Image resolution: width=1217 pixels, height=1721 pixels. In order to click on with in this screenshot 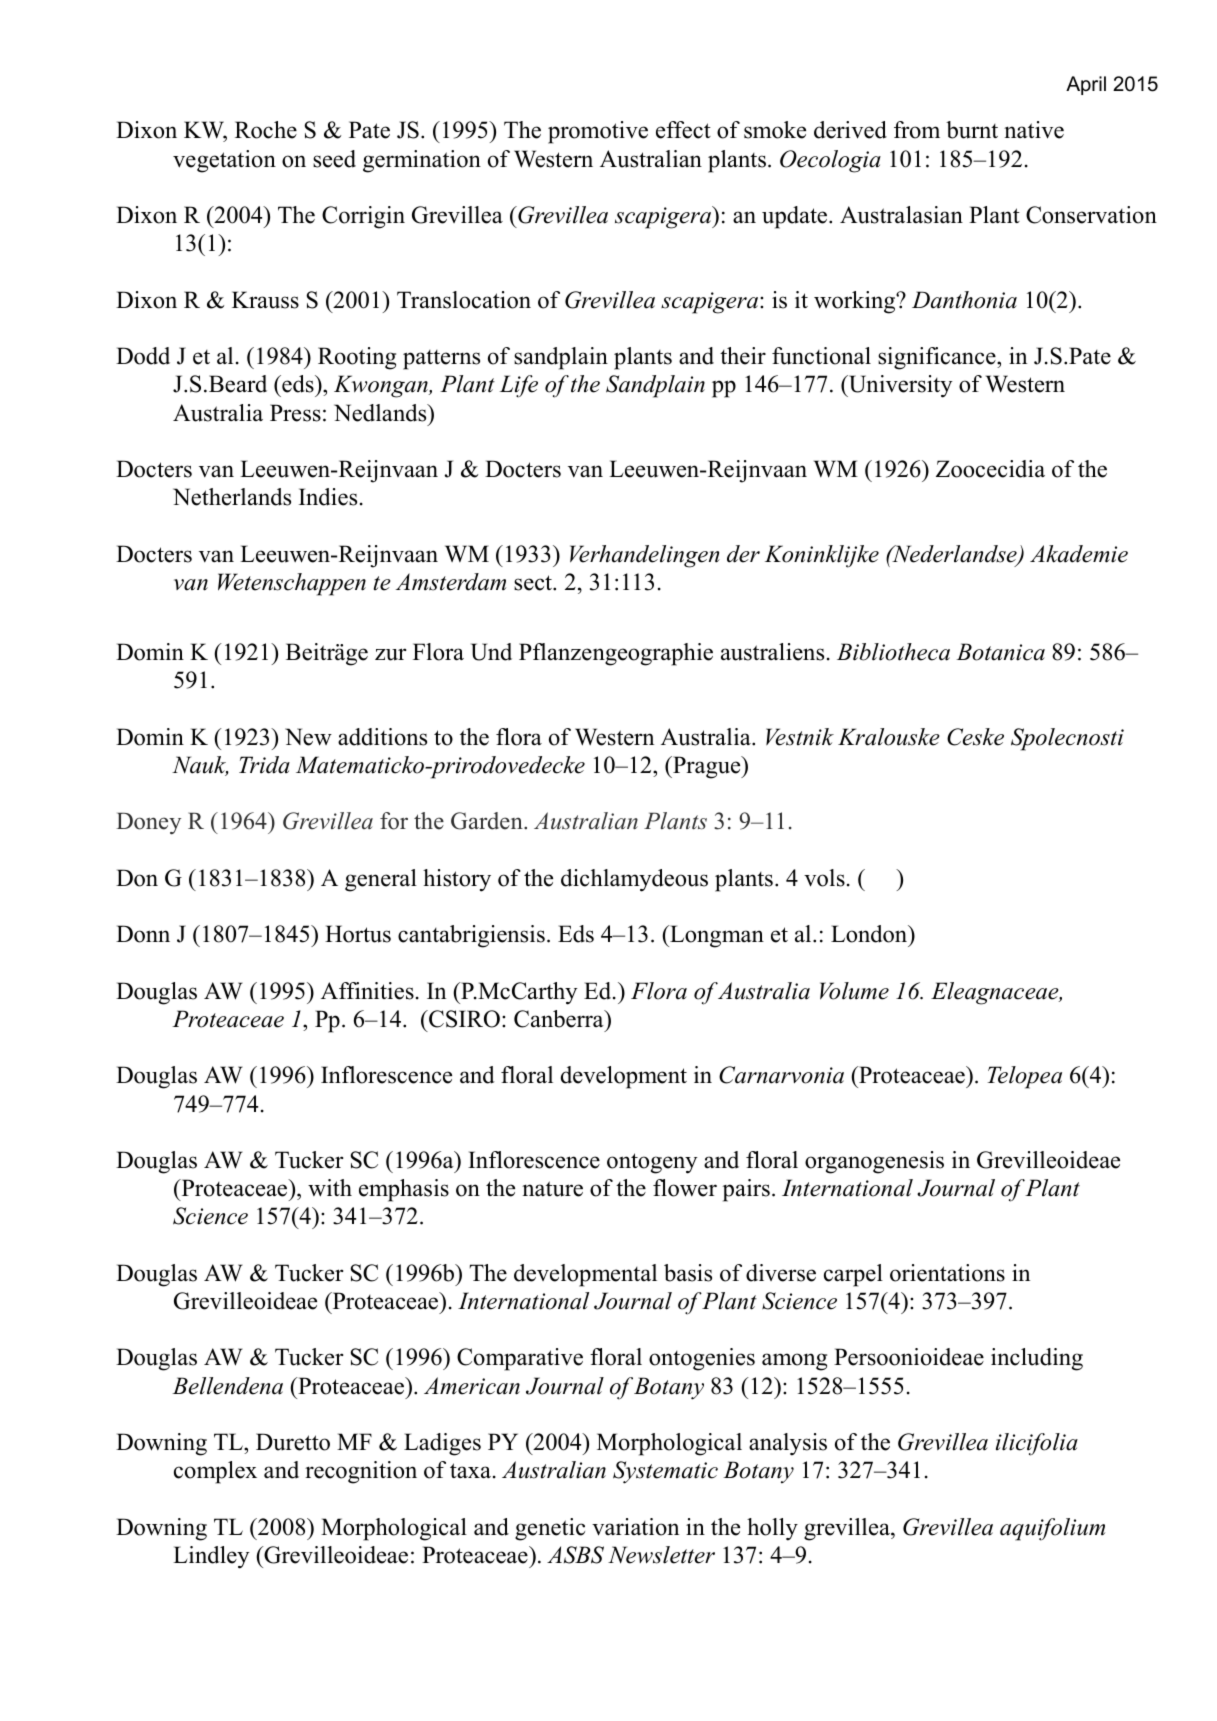, I will do `click(330, 1188)`.
